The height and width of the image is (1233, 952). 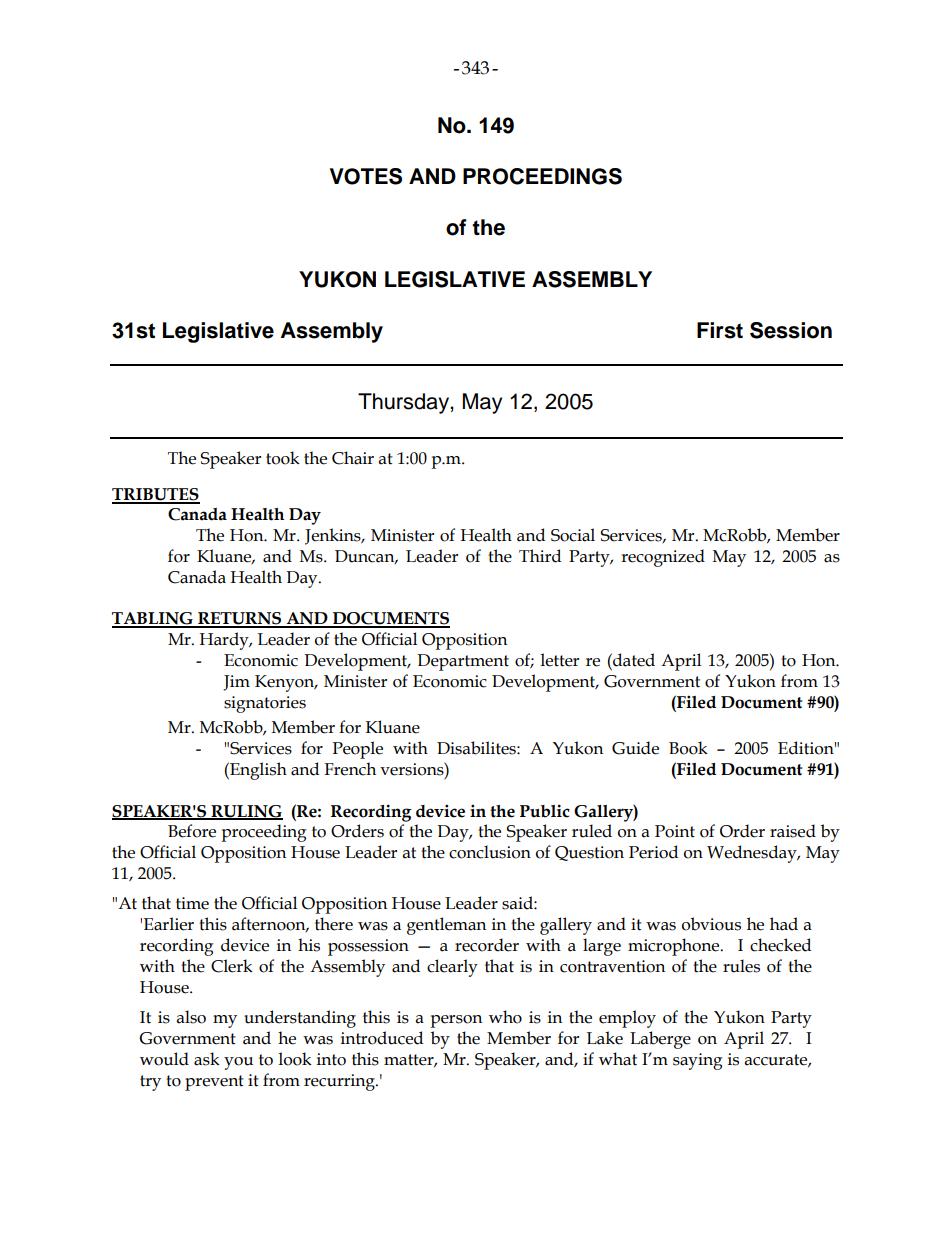 What do you see at coordinates (404, 403) in the image?
I see `Thursday` at bounding box center [404, 403].
